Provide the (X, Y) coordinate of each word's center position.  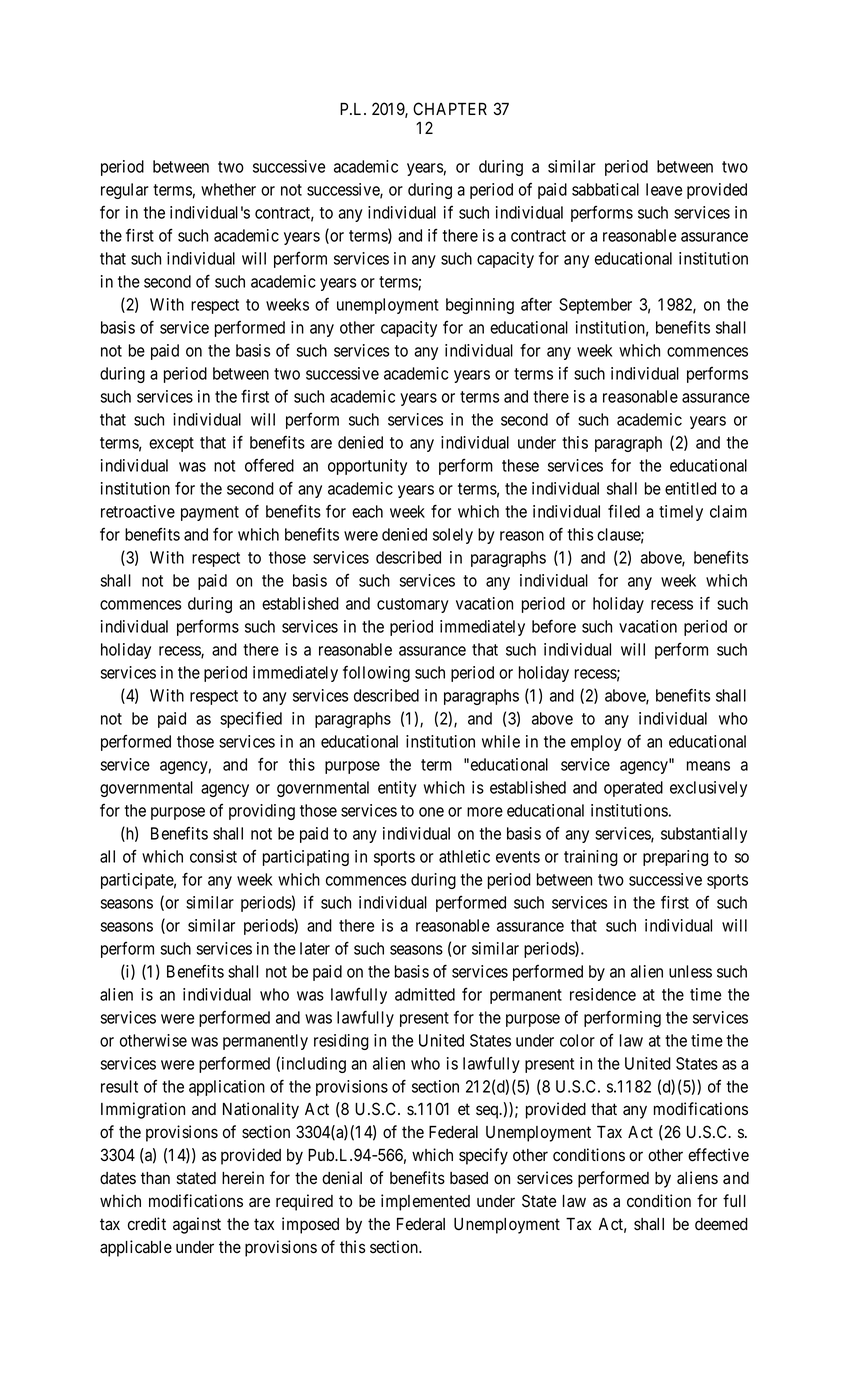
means (708, 766)
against (197, 1225)
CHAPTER (450, 108)
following (376, 674)
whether (228, 189)
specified (251, 719)
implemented (425, 1202)
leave (664, 189)
